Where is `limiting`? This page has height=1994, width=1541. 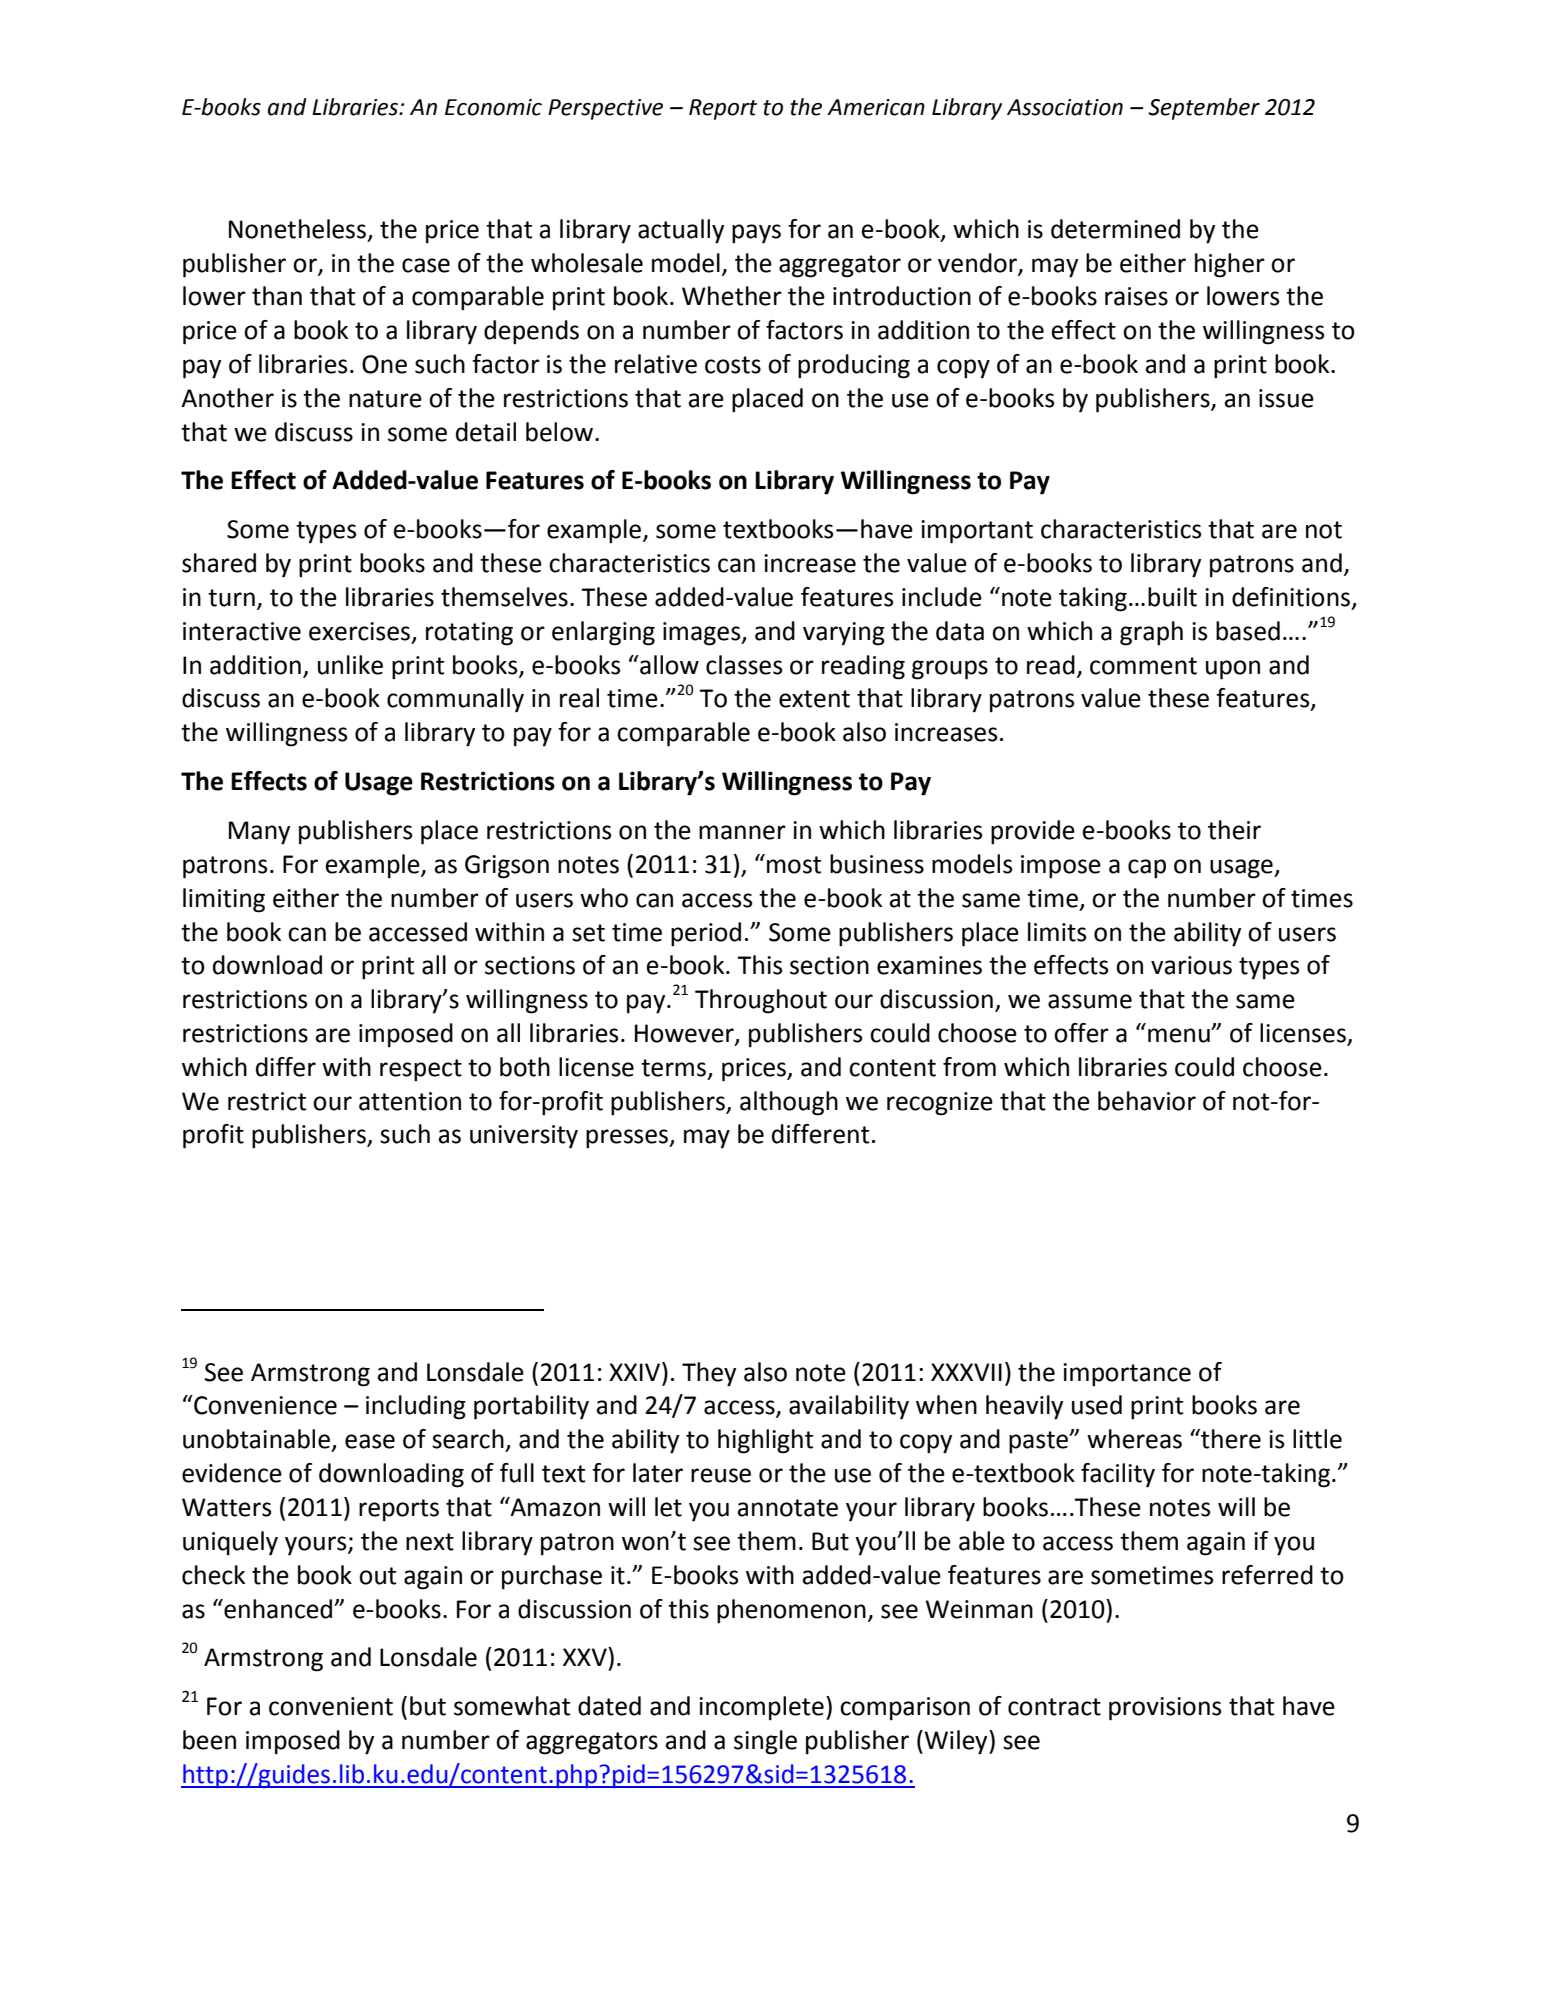 limiting is located at coordinates (224, 900).
